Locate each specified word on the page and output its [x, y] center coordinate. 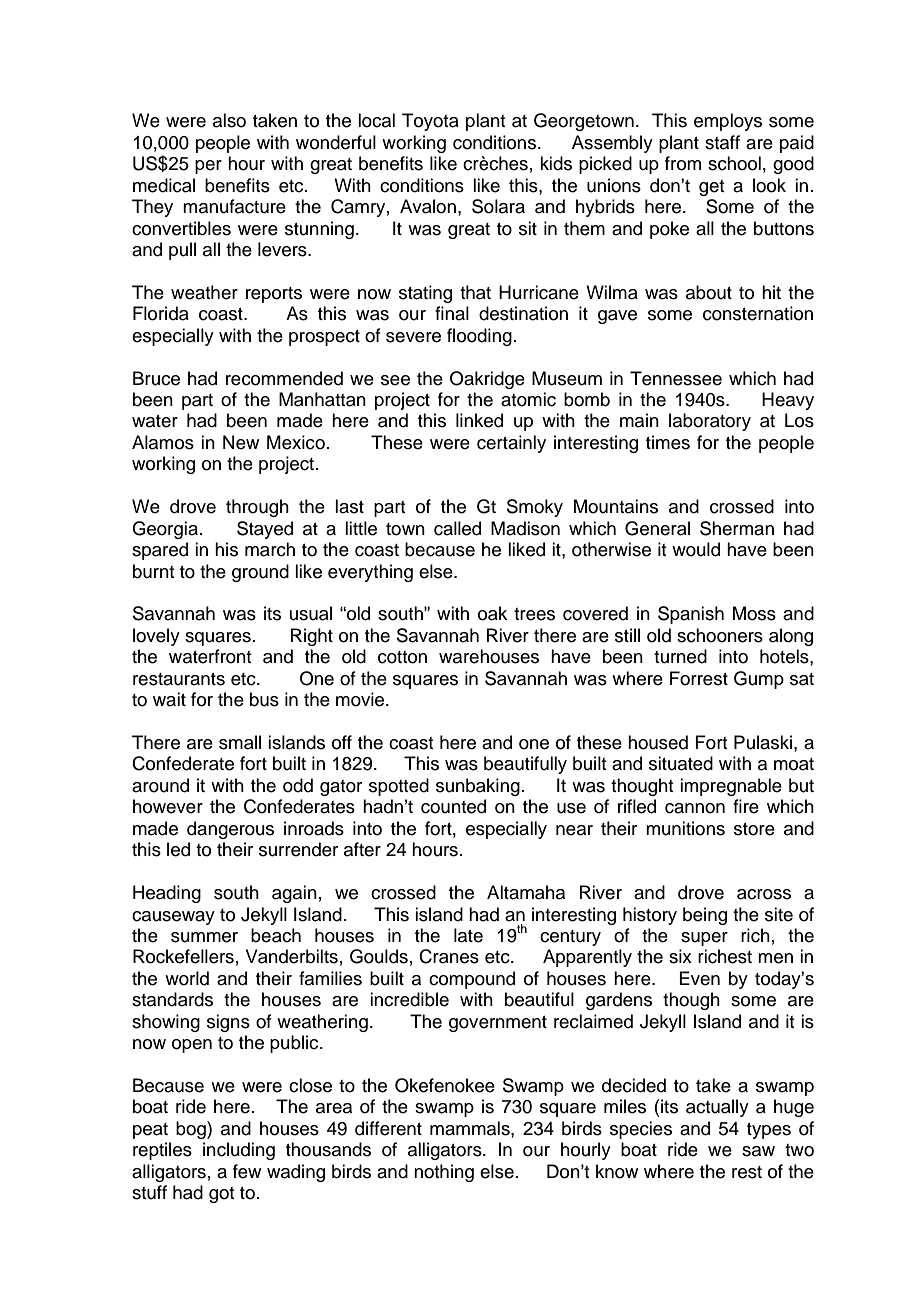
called [457, 528]
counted [453, 806]
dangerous [230, 830]
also [229, 120]
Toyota [430, 122]
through [257, 508]
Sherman [737, 528]
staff [722, 142]
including [239, 1151]
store [754, 829]
